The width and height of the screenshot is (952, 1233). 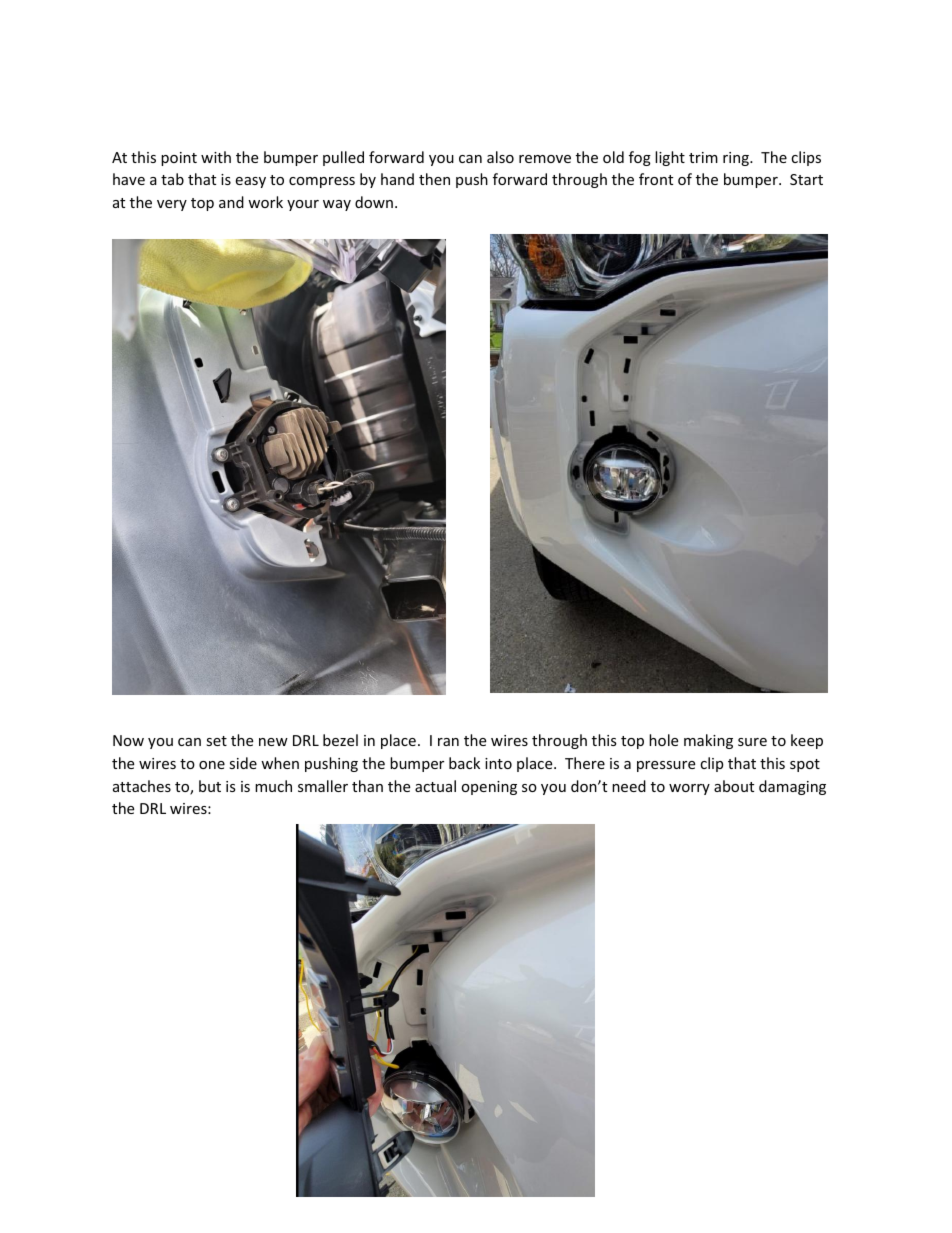 What do you see at coordinates (172, 179) in the screenshot?
I see `tab` at bounding box center [172, 179].
